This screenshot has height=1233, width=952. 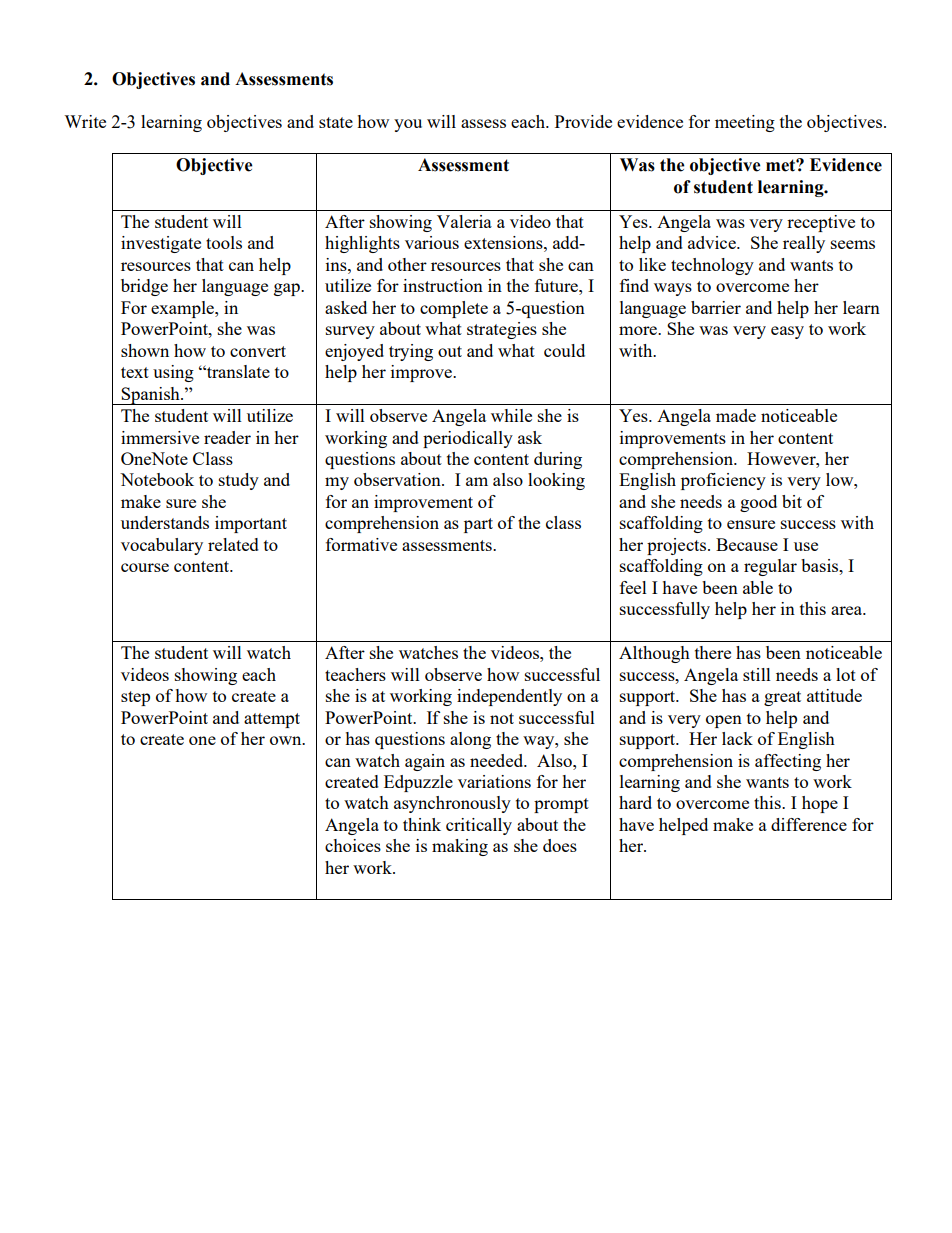 What do you see at coordinates (454, 309) in the screenshot?
I see `complete` at bounding box center [454, 309].
